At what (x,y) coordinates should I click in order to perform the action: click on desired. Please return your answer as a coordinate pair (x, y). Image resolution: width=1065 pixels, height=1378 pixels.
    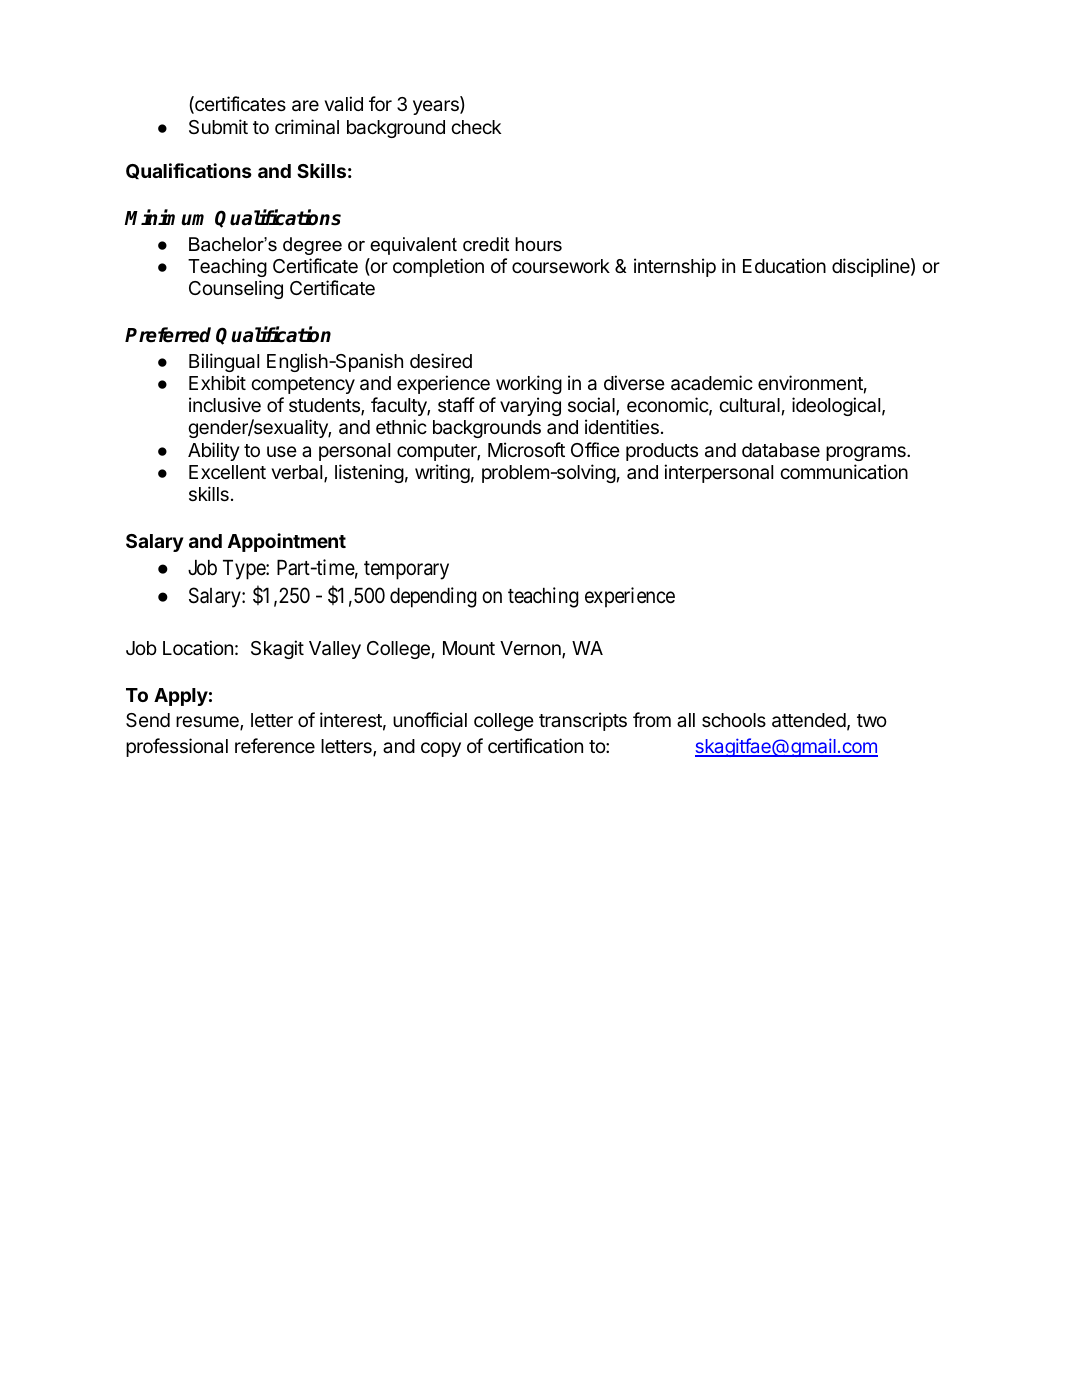
    Looking at the image, I should click on (441, 360).
